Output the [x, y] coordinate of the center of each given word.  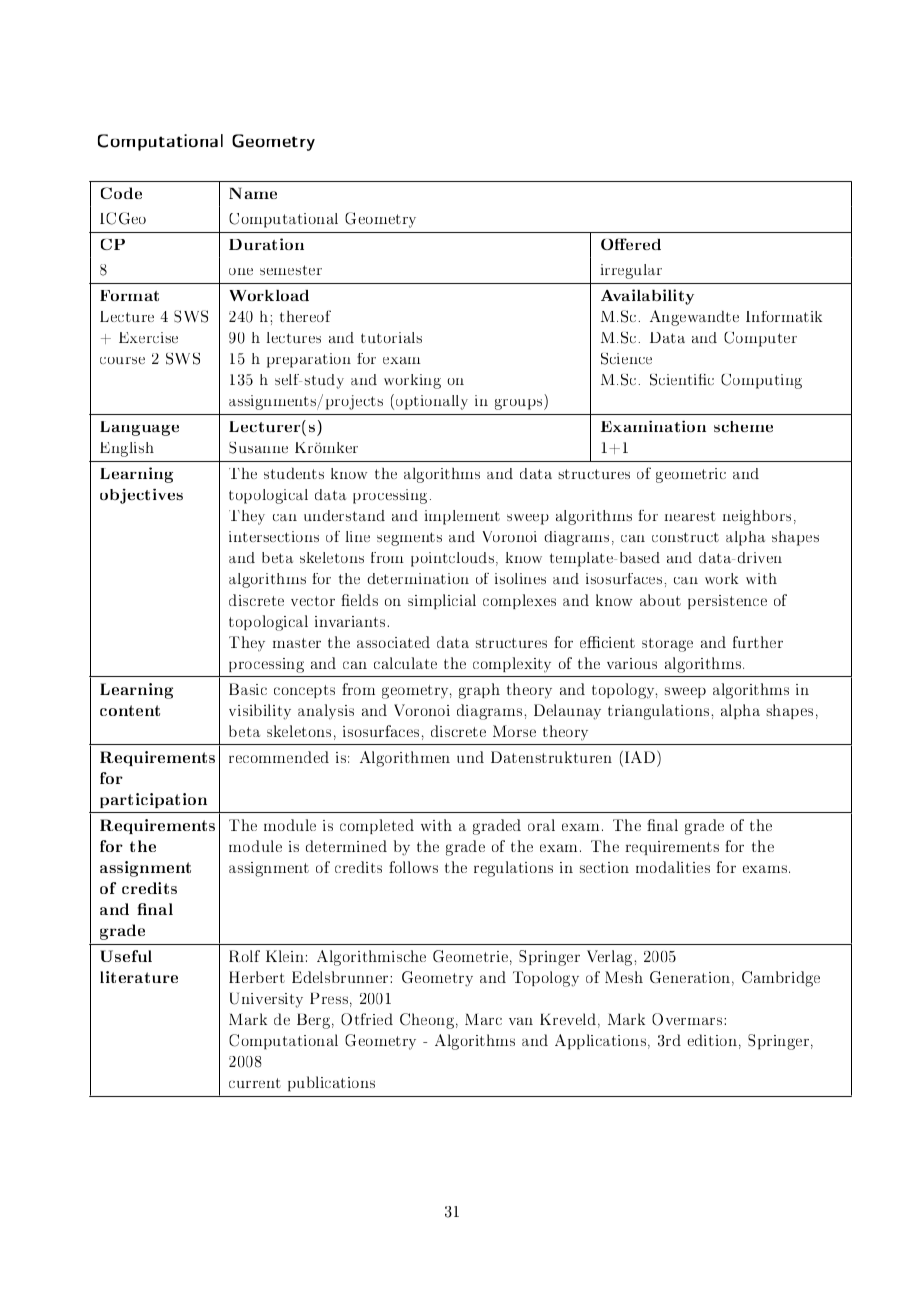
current [255, 1083]
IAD [638, 757]
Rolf [244, 956]
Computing [761, 381]
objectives [141, 496]
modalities [673, 867]
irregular [631, 271]
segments [409, 539]
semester [291, 270]
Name [253, 193]
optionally [432, 402]
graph [479, 691]
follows [413, 867]
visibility [260, 712]
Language [139, 428]
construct [685, 537]
